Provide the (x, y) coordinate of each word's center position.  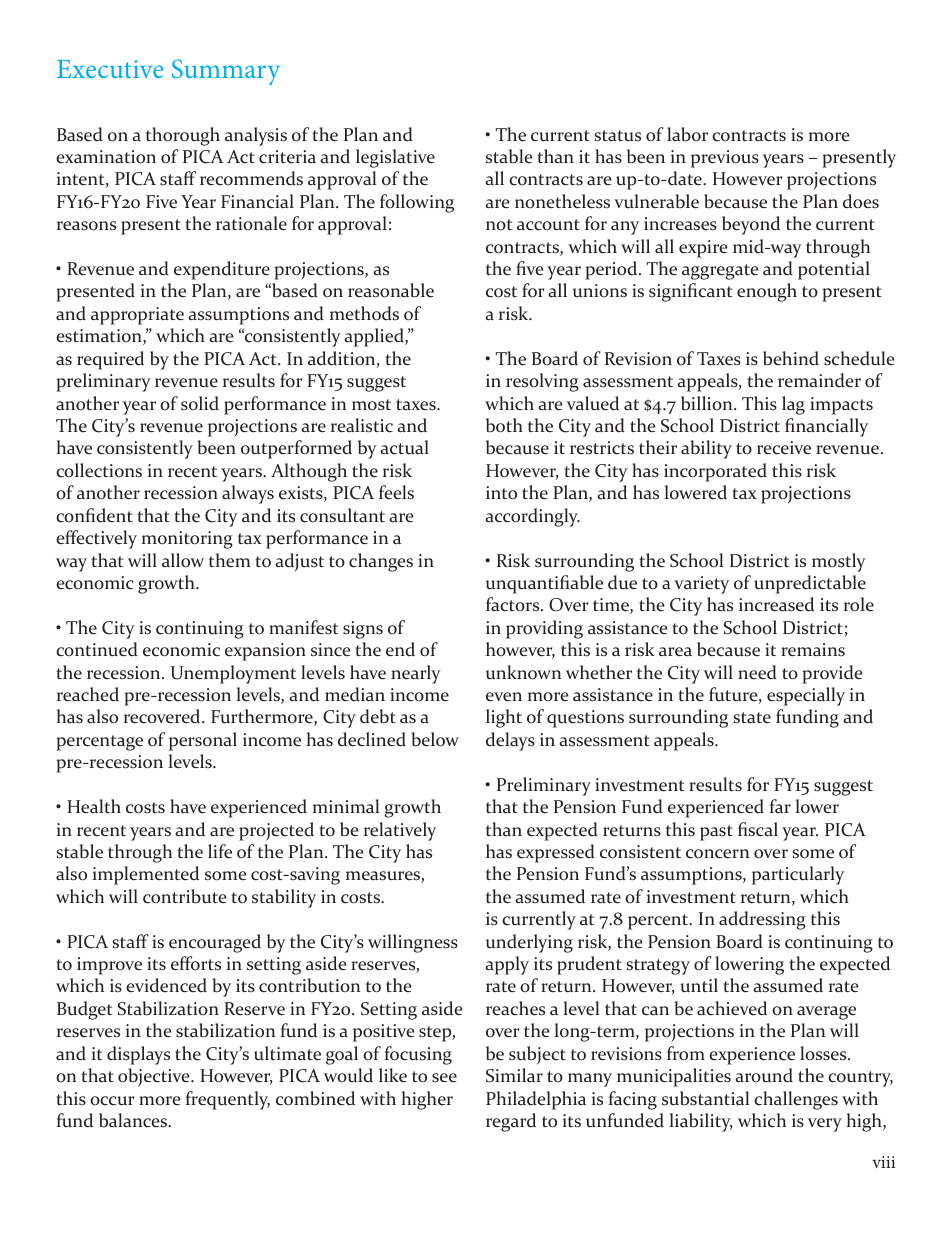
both (504, 425)
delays (510, 741)
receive (784, 448)
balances (134, 1120)
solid (200, 403)
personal (203, 741)
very (824, 1125)
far (780, 806)
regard (511, 1122)
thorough (183, 136)
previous (725, 159)
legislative (395, 158)
